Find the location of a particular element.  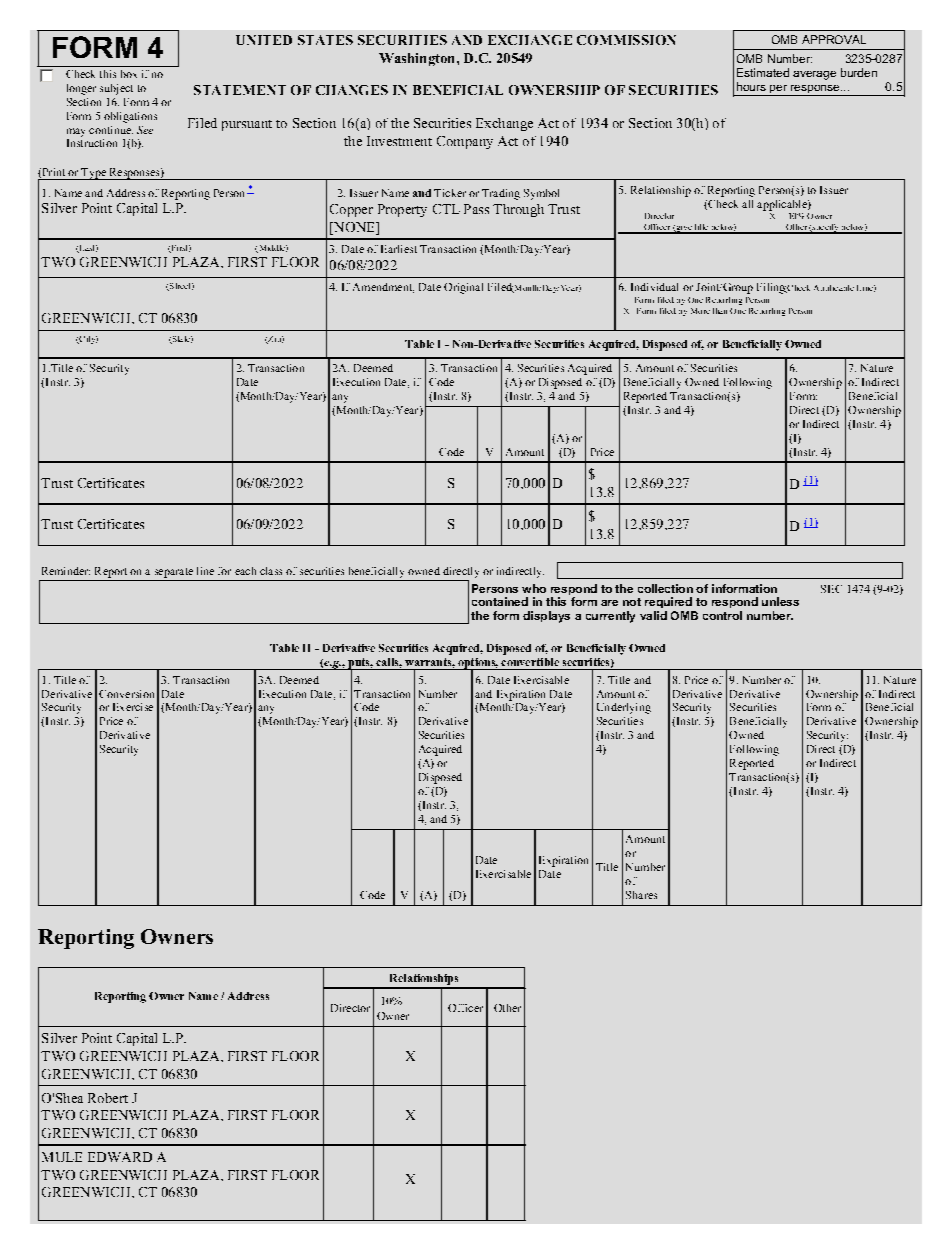

Estimated is located at coordinates (763, 72).
